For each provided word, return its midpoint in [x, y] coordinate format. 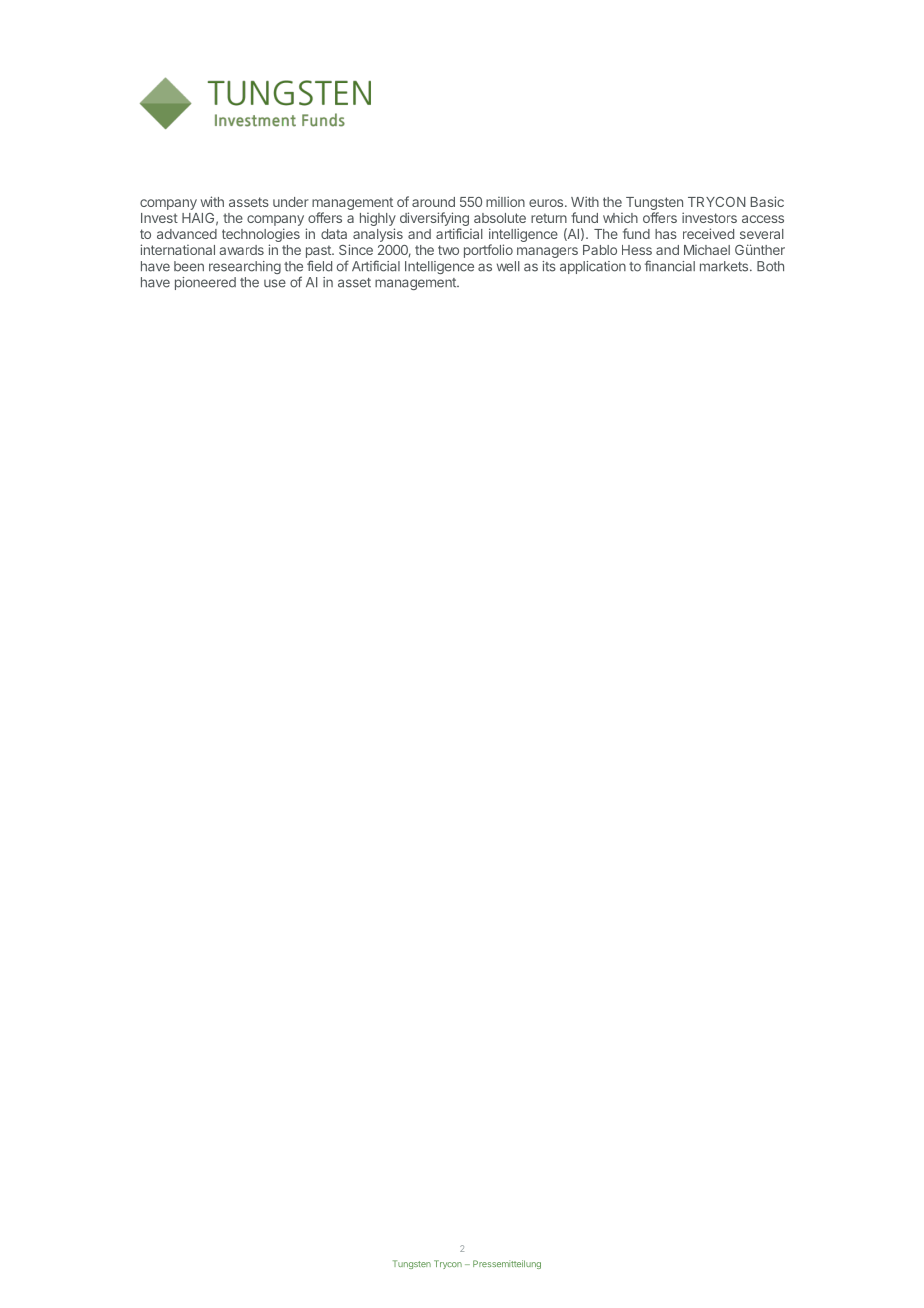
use [275, 283]
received [708, 233]
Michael [707, 250]
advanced [187, 234]
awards [241, 250]
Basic [767, 201]
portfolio [488, 251]
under [291, 202]
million [505, 201]
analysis [378, 235]
